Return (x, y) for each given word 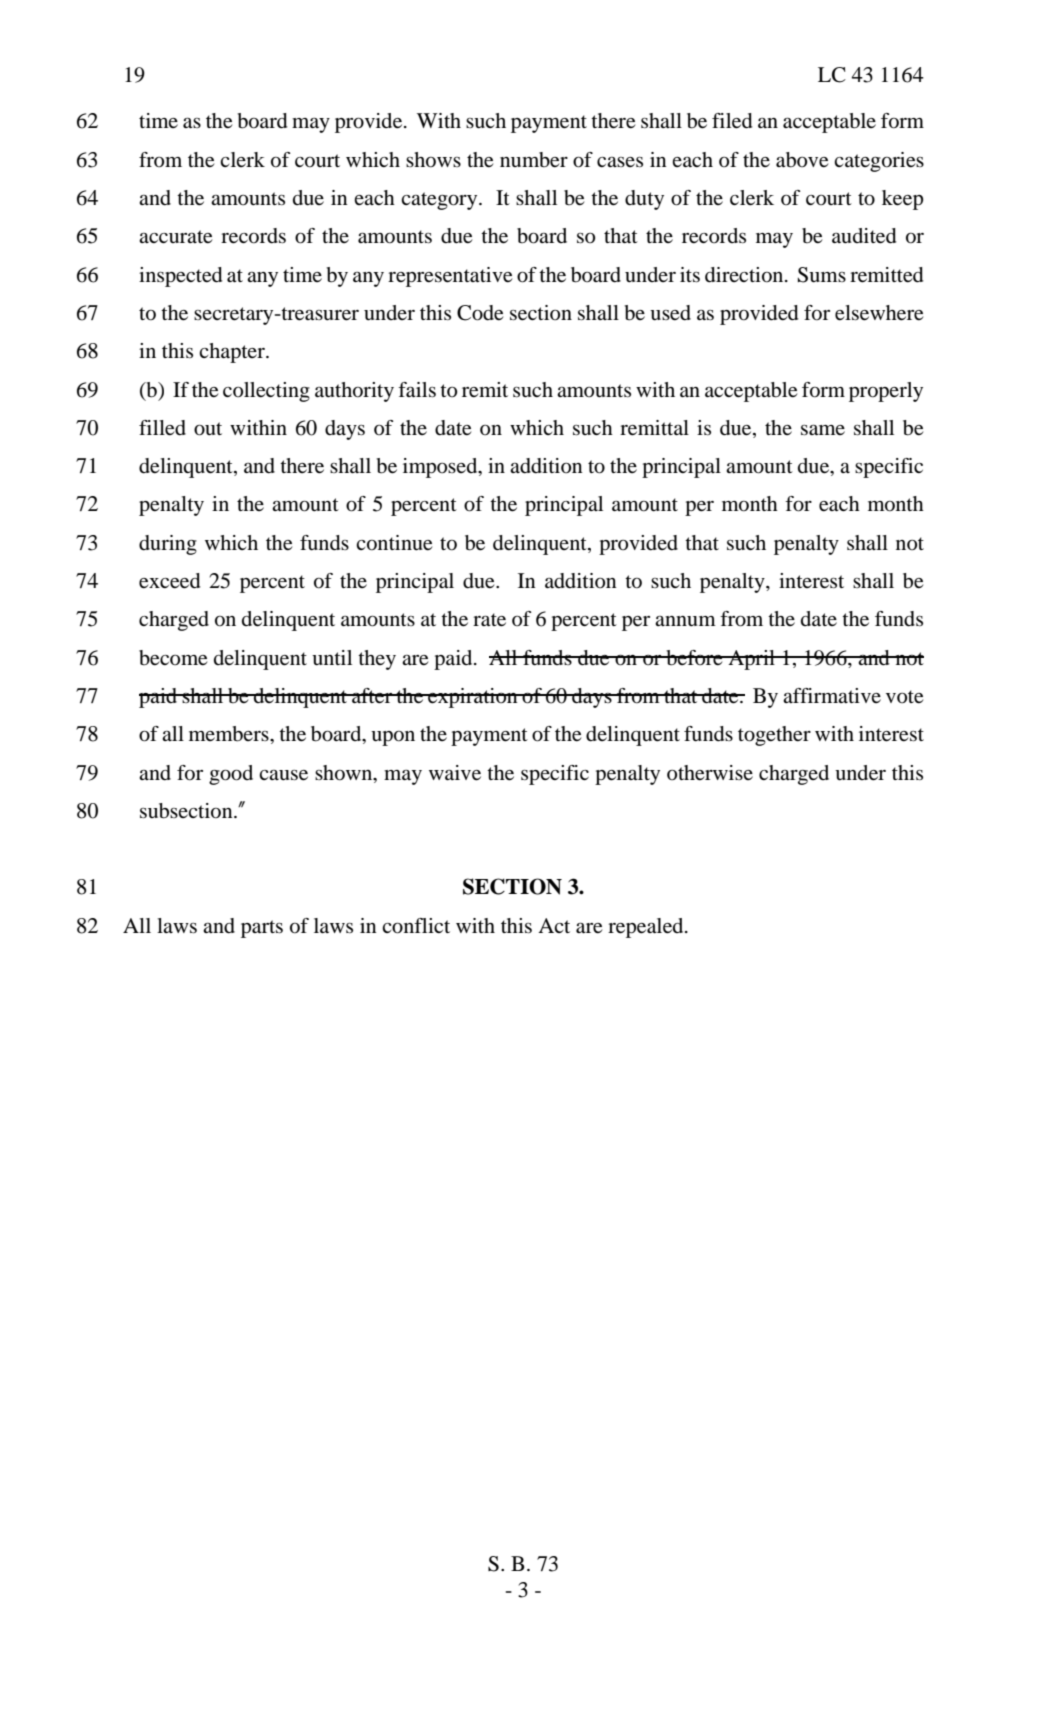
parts (262, 929)
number (534, 160)
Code (480, 313)
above (802, 160)
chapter (233, 353)
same (823, 430)
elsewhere (879, 313)
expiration (473, 698)
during (168, 545)
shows (433, 160)
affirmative (832, 695)
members (230, 734)
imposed (441, 468)
